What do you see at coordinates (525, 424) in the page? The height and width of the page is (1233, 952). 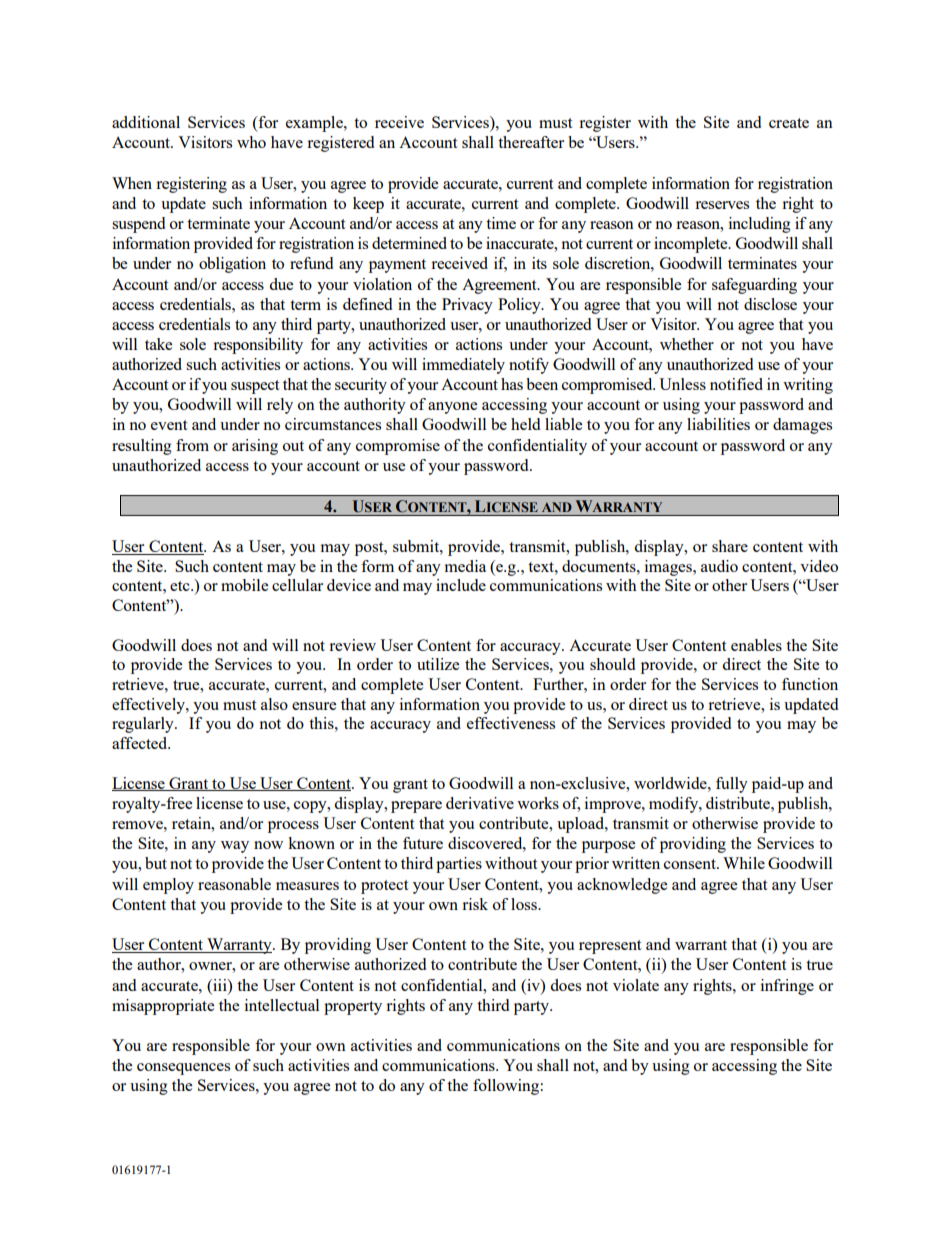 I see `held` at bounding box center [525, 424].
